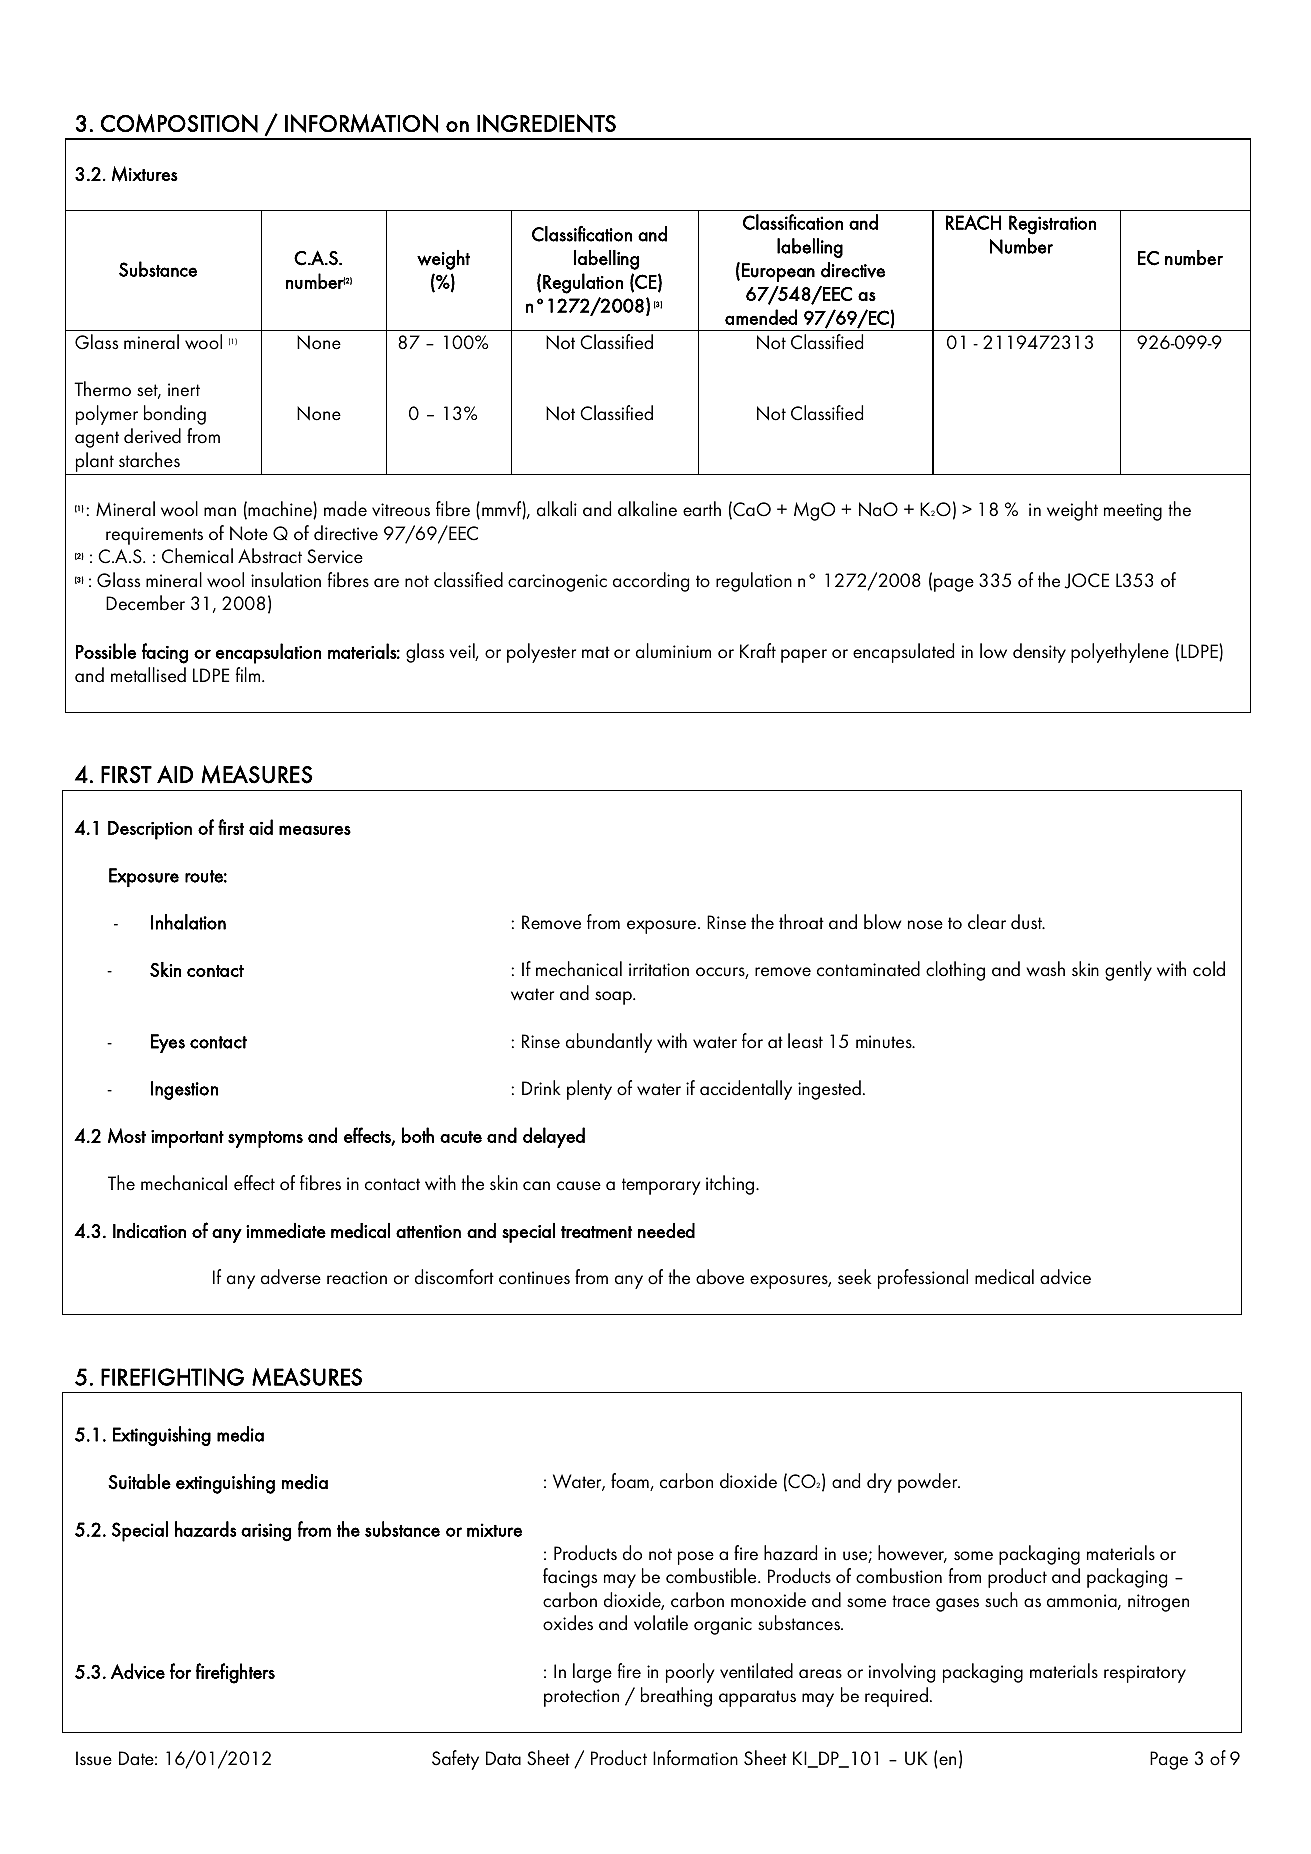 The width and height of the document is (1311, 1854). I want to click on aluminium, so click(673, 651).
